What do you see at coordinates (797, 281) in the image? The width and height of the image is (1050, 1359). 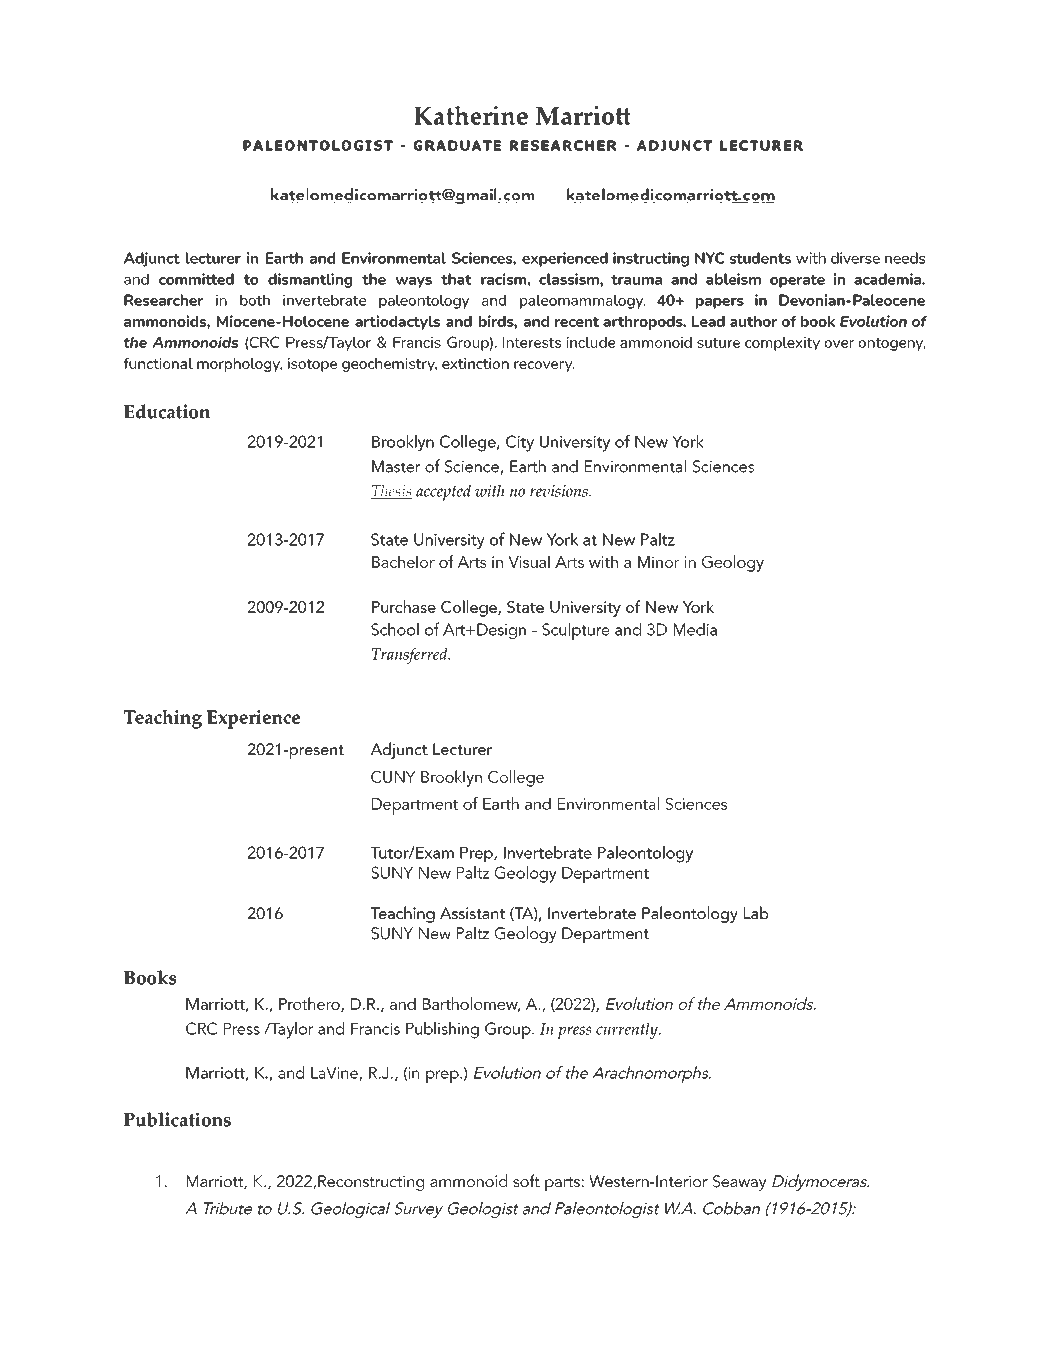 I see `operate` at bounding box center [797, 281].
